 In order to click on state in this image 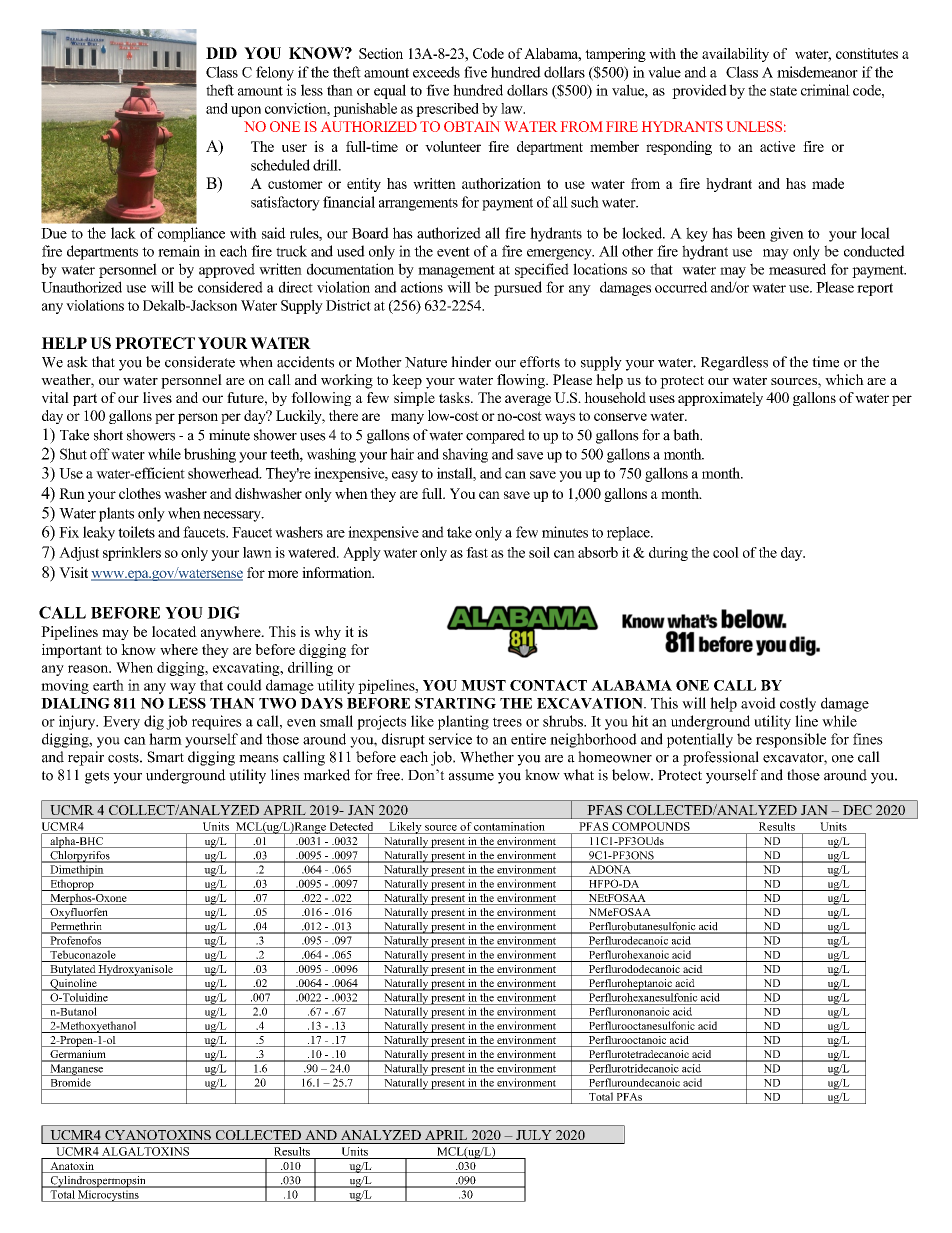, I will do `click(783, 91)`.
